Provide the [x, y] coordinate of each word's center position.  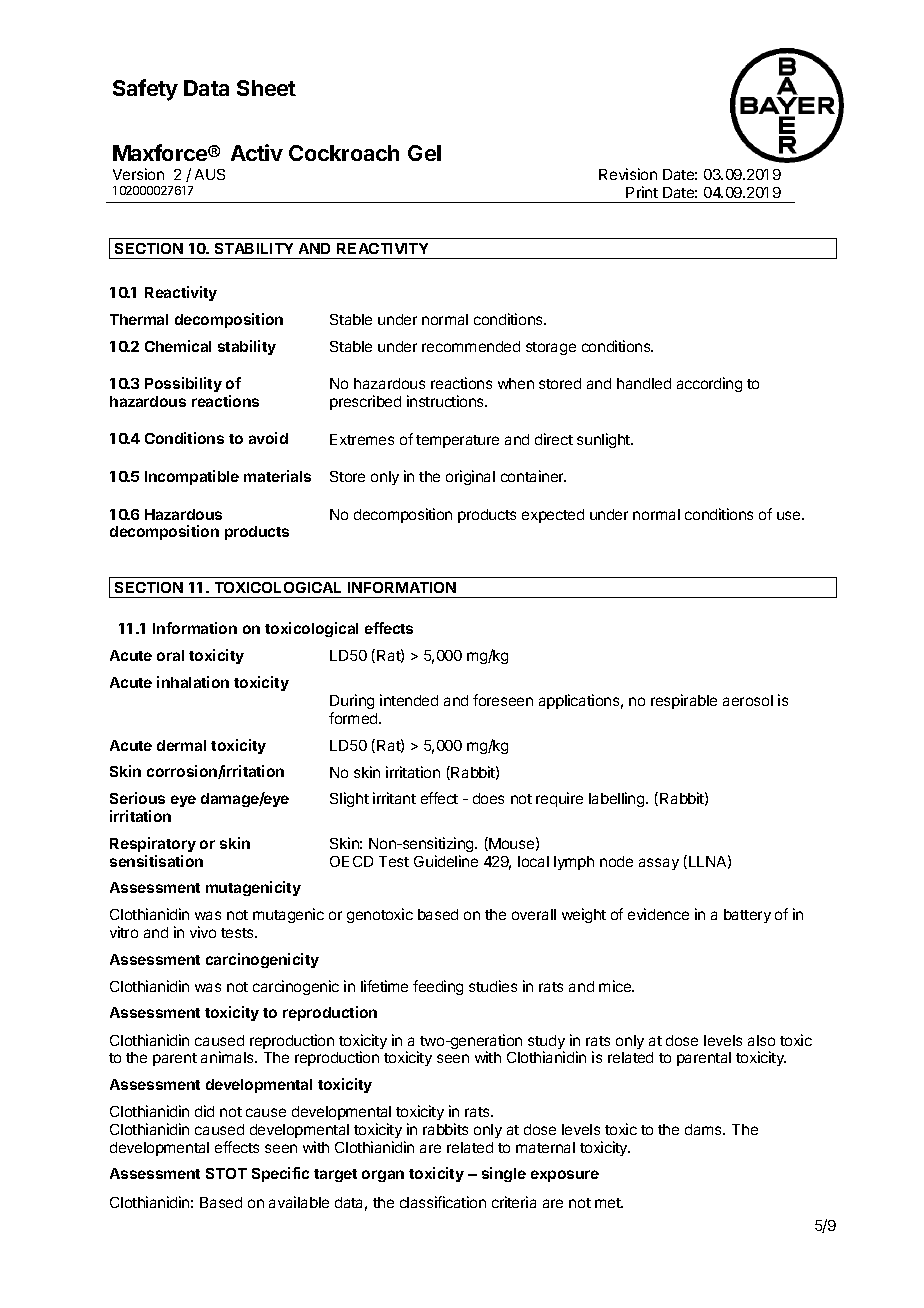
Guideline [446, 861]
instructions [446, 401]
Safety [145, 90]
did [204, 1111]
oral [170, 655]
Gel [424, 153]
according [709, 384]
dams [705, 1129]
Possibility [183, 384]
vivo [203, 932]
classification [443, 1202]
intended [409, 700]
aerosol [748, 700]
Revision [628, 174]
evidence [658, 914]
